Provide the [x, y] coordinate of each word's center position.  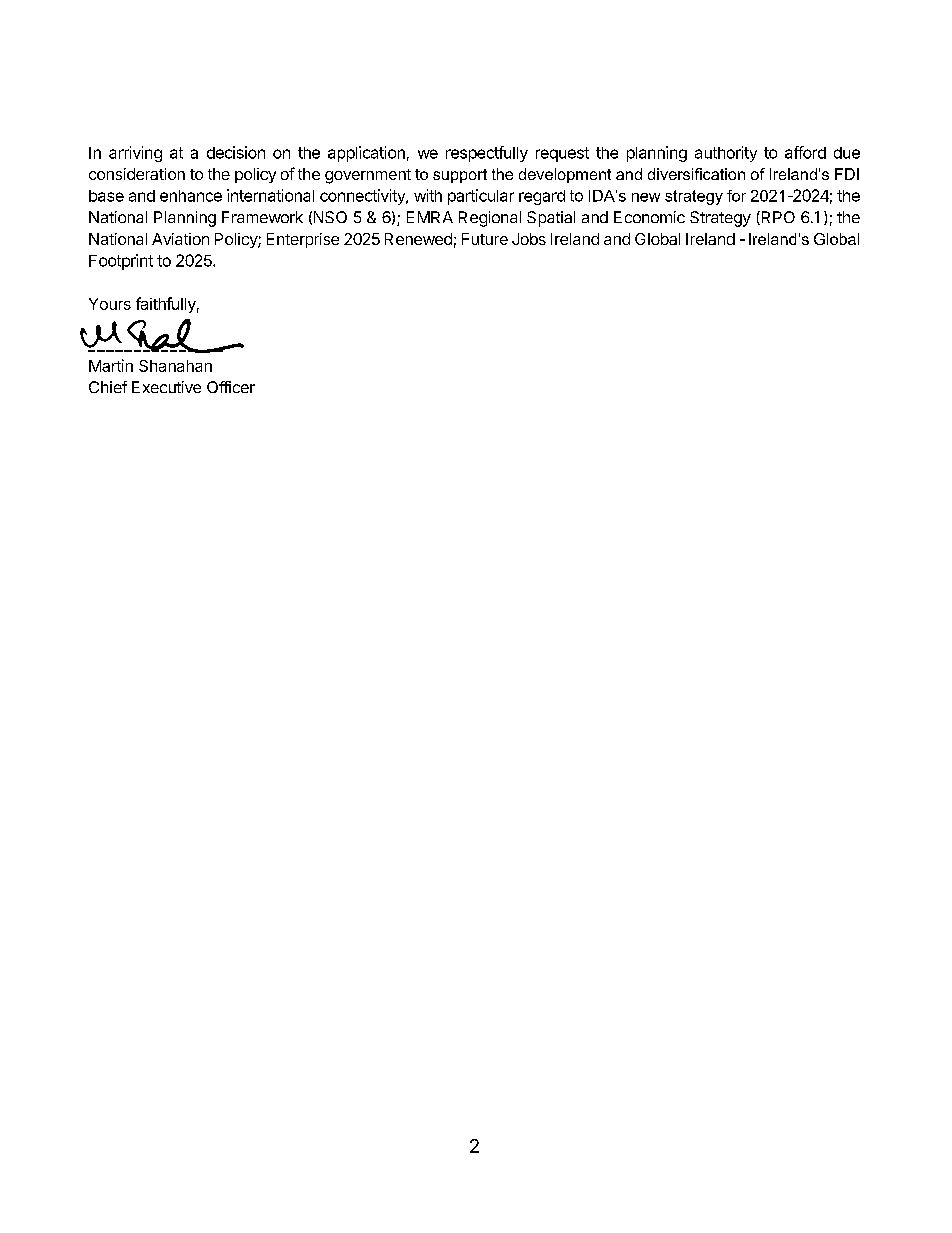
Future [485, 239]
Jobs [529, 239]
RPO [777, 218]
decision [236, 152]
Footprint [121, 262]
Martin [111, 365]
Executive [166, 387]
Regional [490, 219]
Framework [262, 217]
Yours [110, 304]
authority [726, 154]
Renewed [418, 239]
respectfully [487, 154]
